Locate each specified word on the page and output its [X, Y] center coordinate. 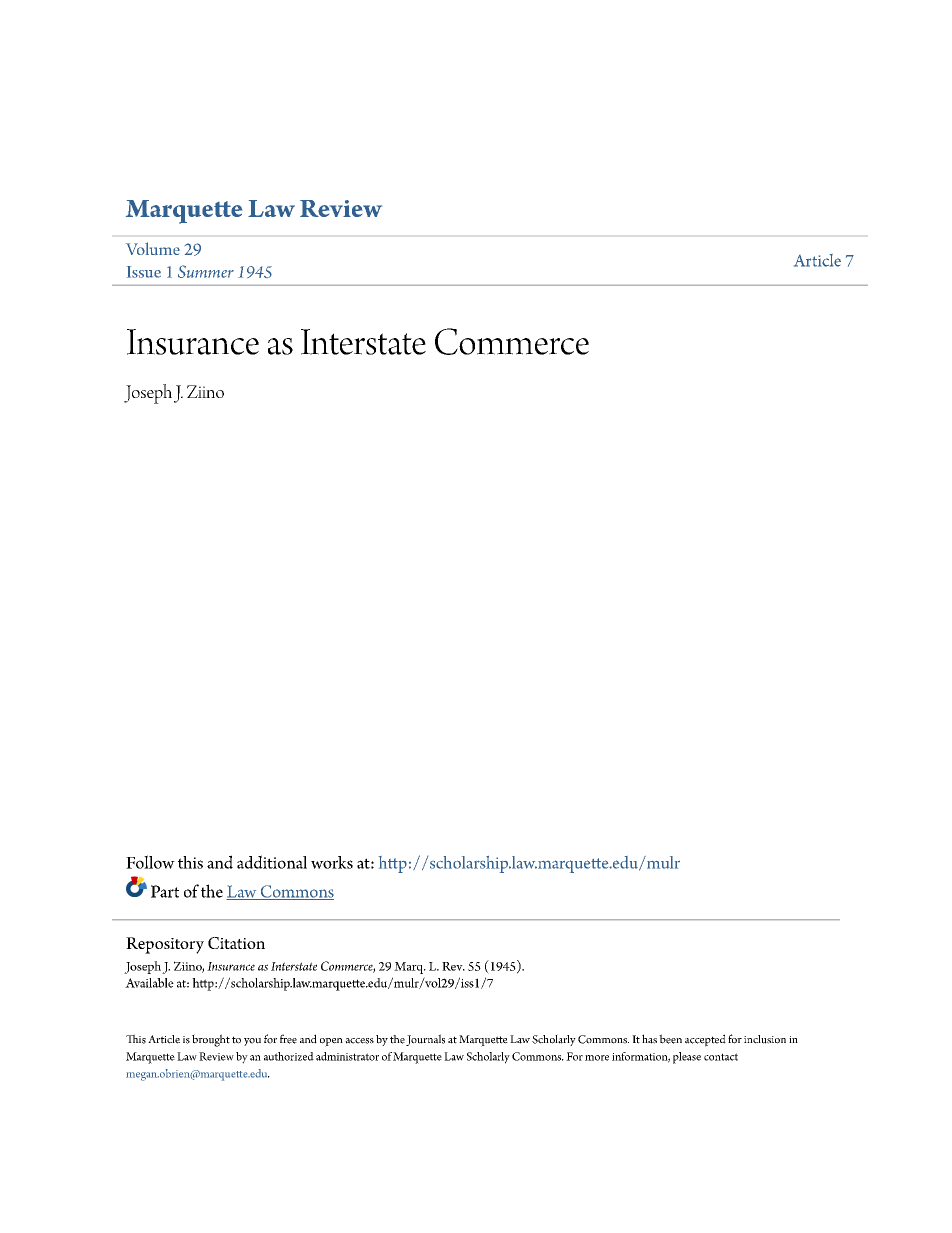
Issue [144, 272]
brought [211, 1040]
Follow [150, 862]
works [332, 862]
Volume [153, 248]
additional [272, 862]
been [670, 1039]
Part [165, 891]
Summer [206, 271]
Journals [425, 1040]
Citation [236, 943]
